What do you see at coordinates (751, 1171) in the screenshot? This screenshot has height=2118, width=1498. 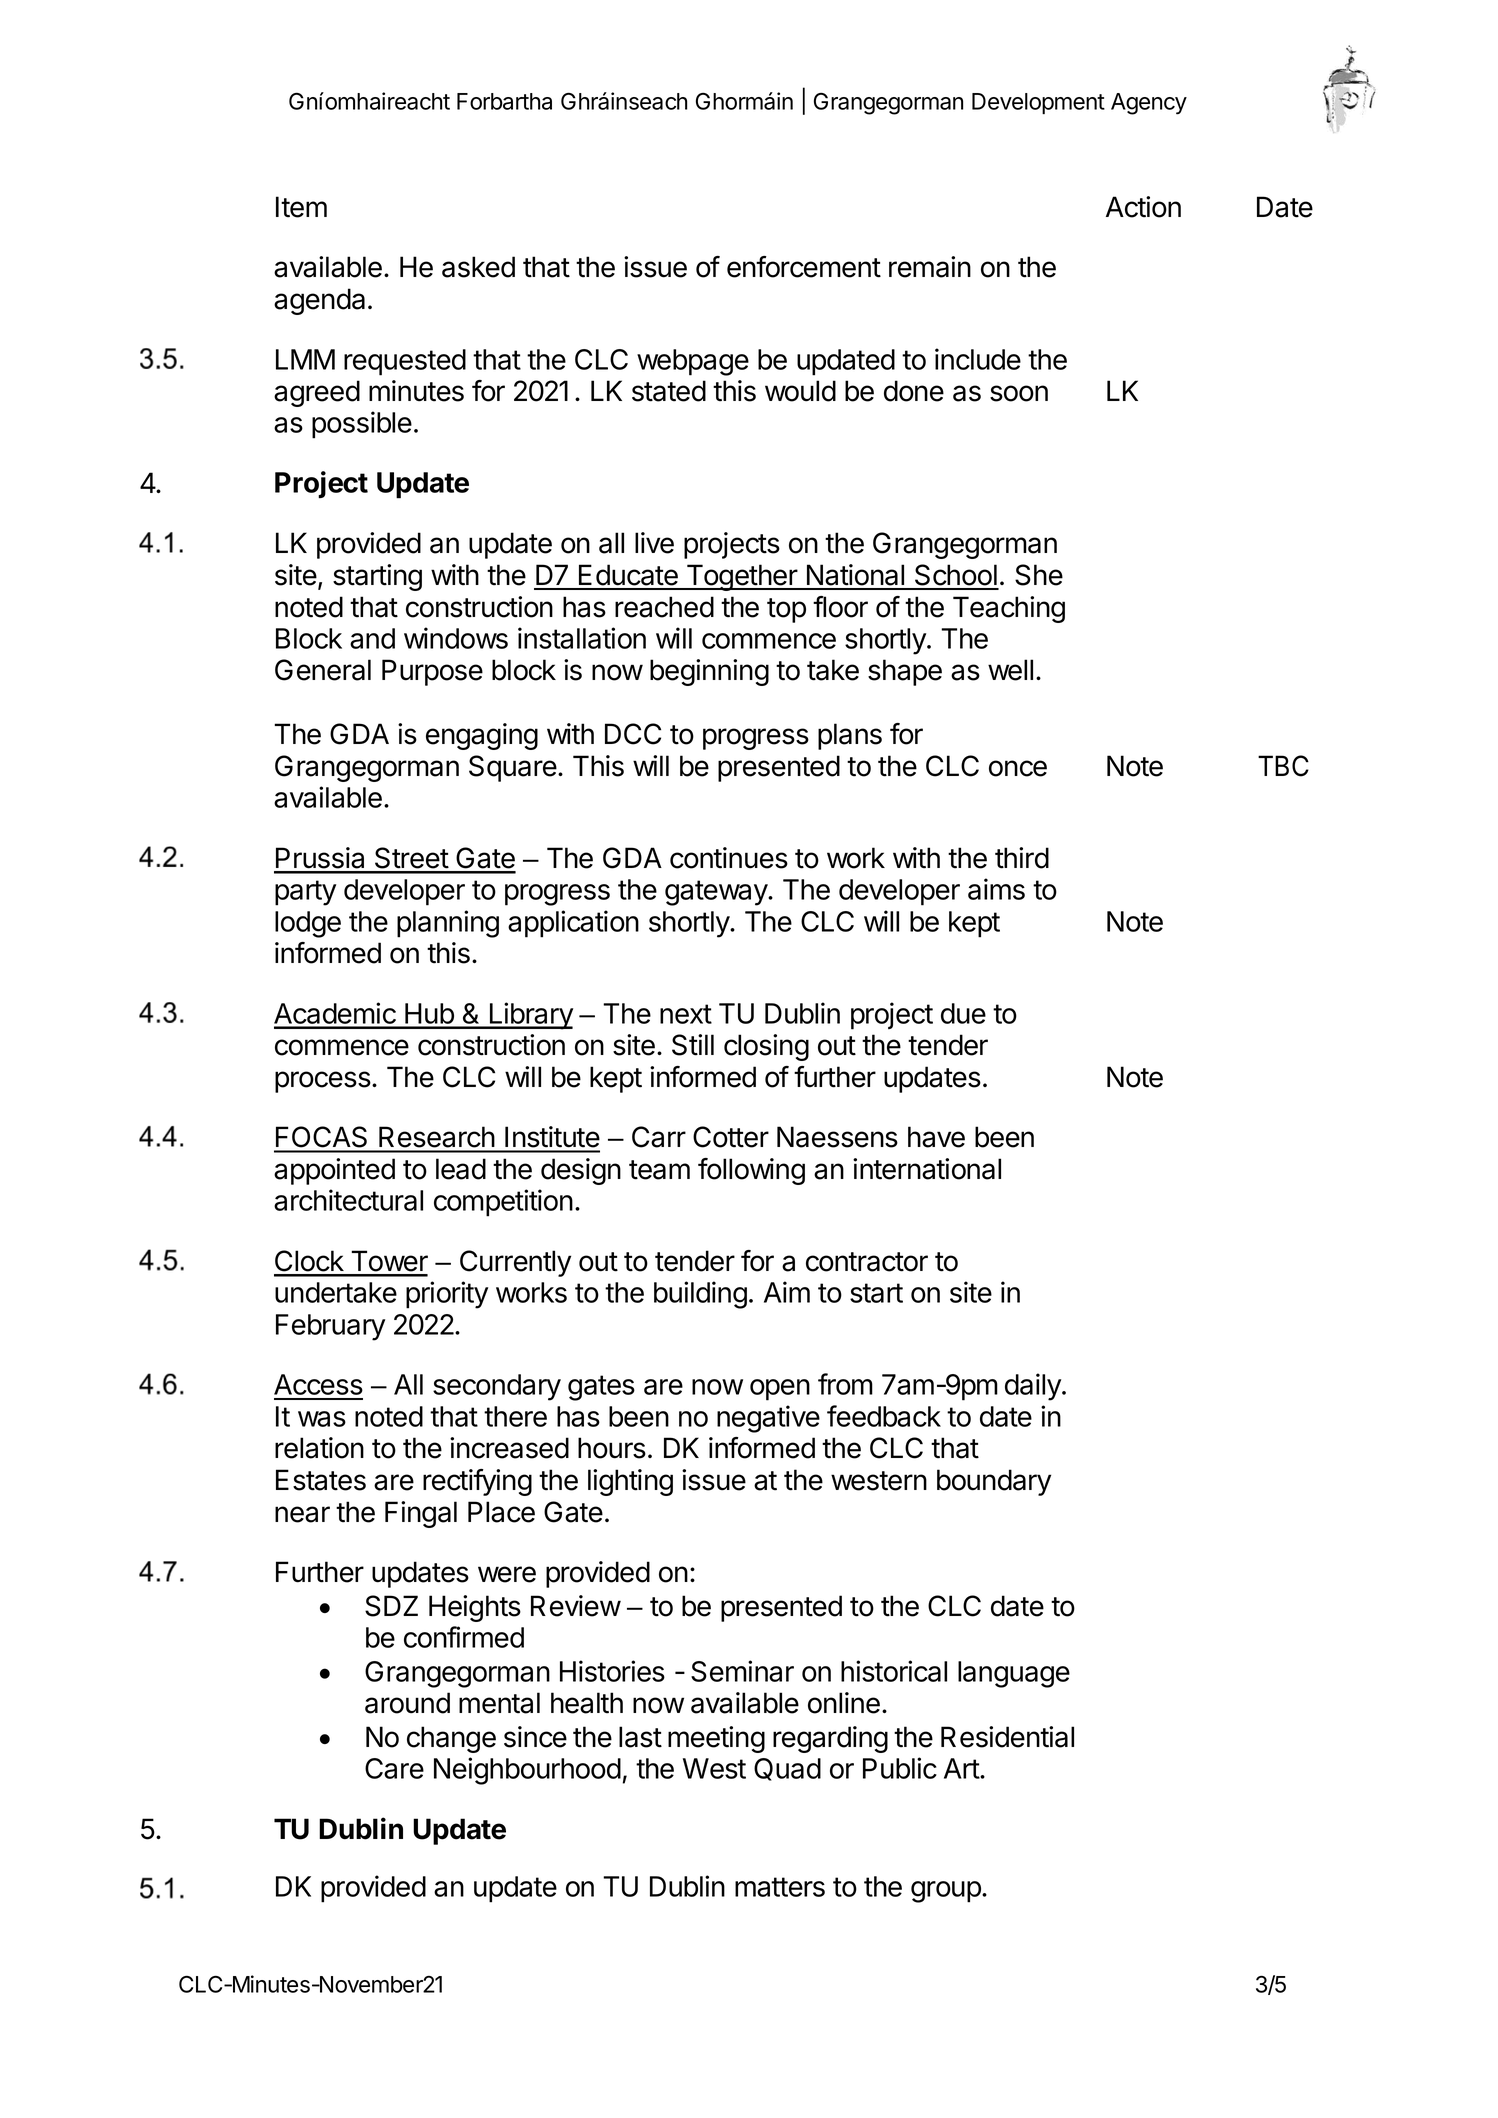 I see `following` at bounding box center [751, 1171].
